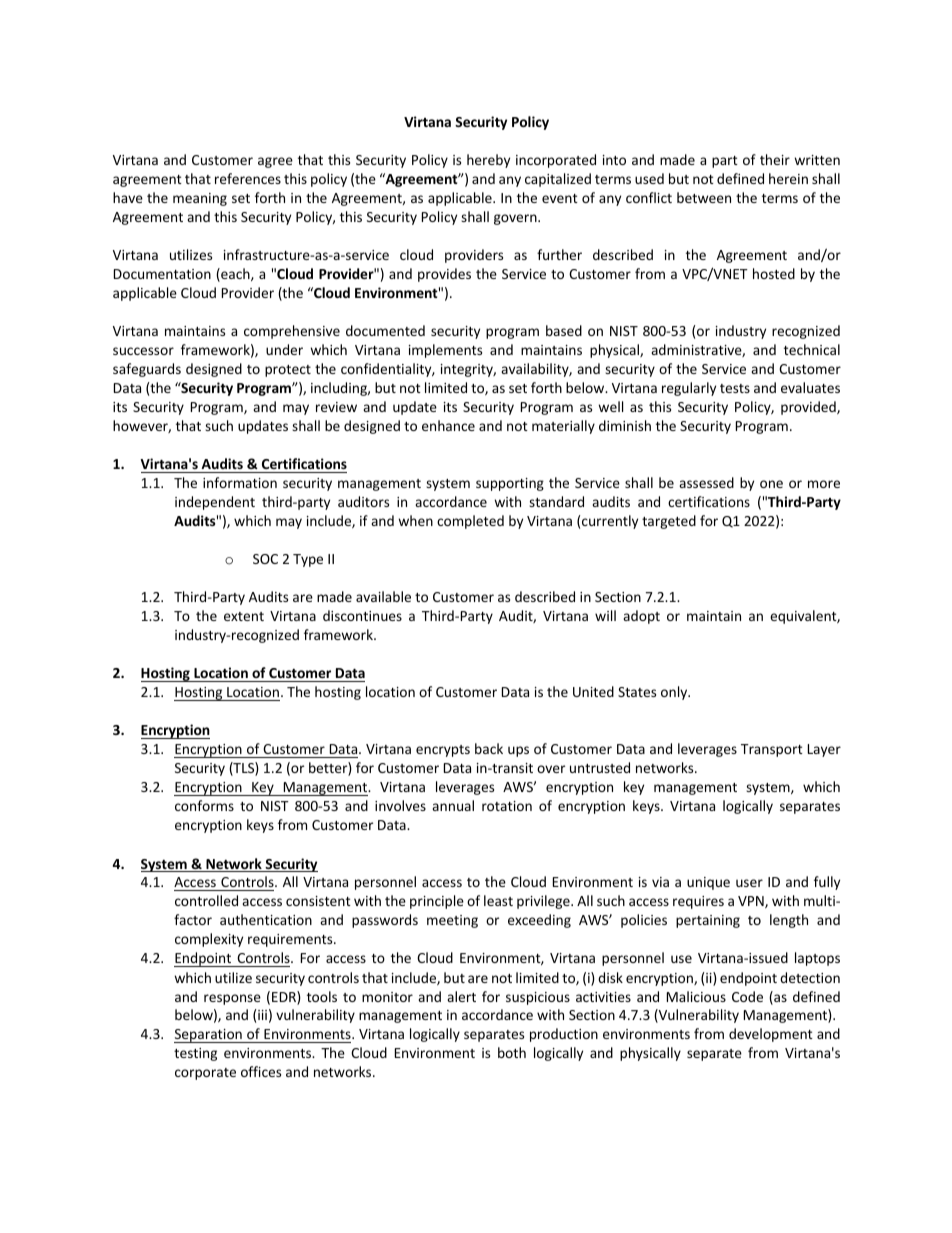  What do you see at coordinates (200, 199) in the document?
I see `meaning` at bounding box center [200, 199].
